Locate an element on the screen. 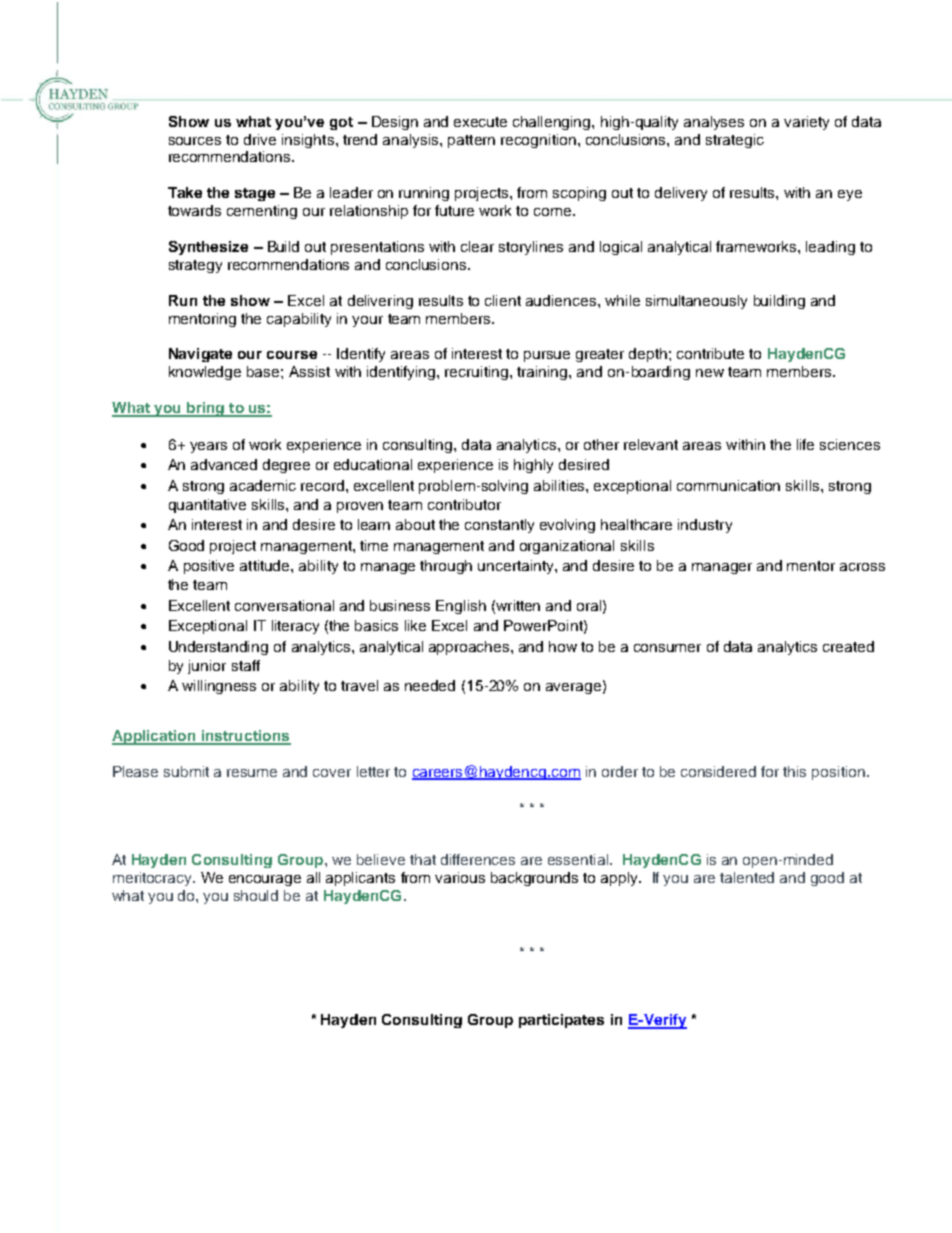 This screenshot has width=952, height=1233. participates is located at coordinates (561, 1021).
